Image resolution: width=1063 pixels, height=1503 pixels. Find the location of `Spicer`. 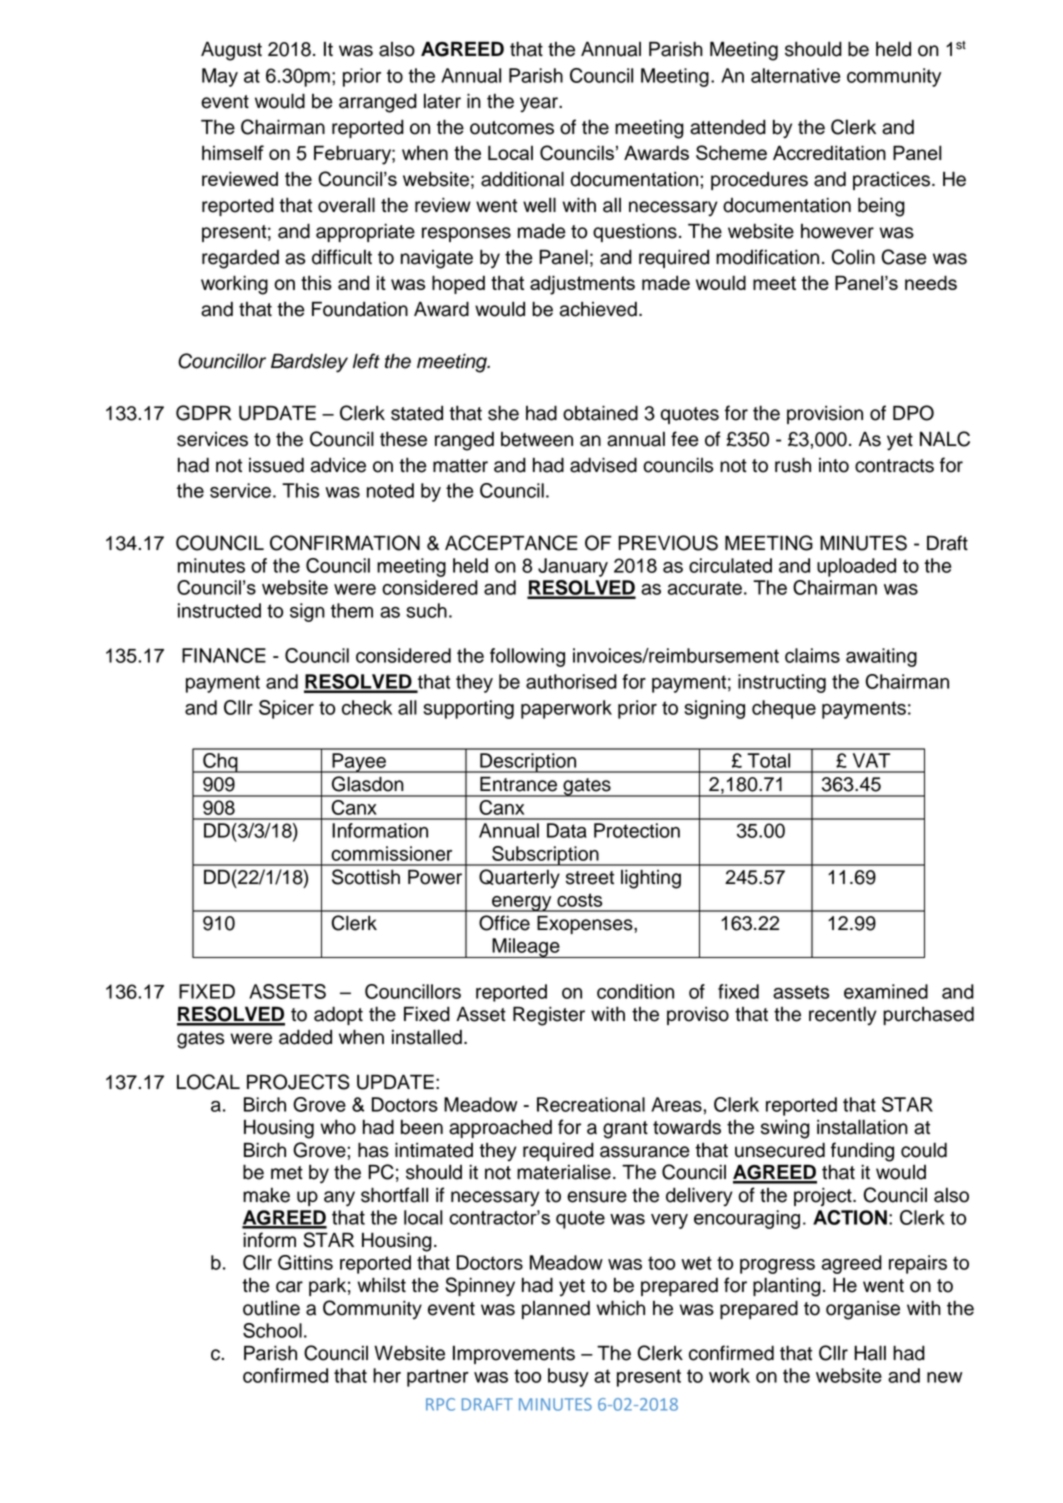

Spicer is located at coordinates (286, 709).
